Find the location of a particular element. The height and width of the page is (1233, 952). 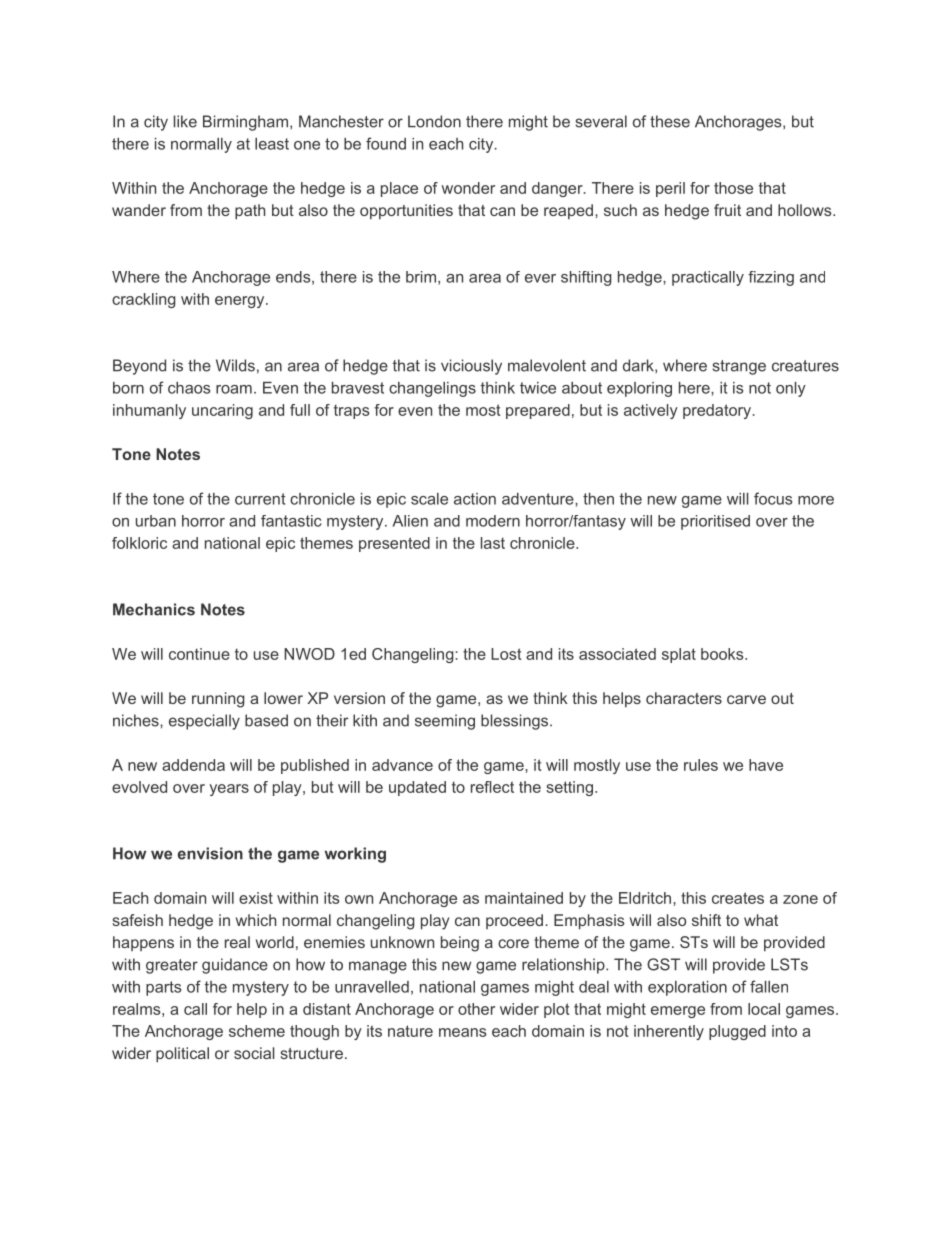

those is located at coordinates (733, 188).
